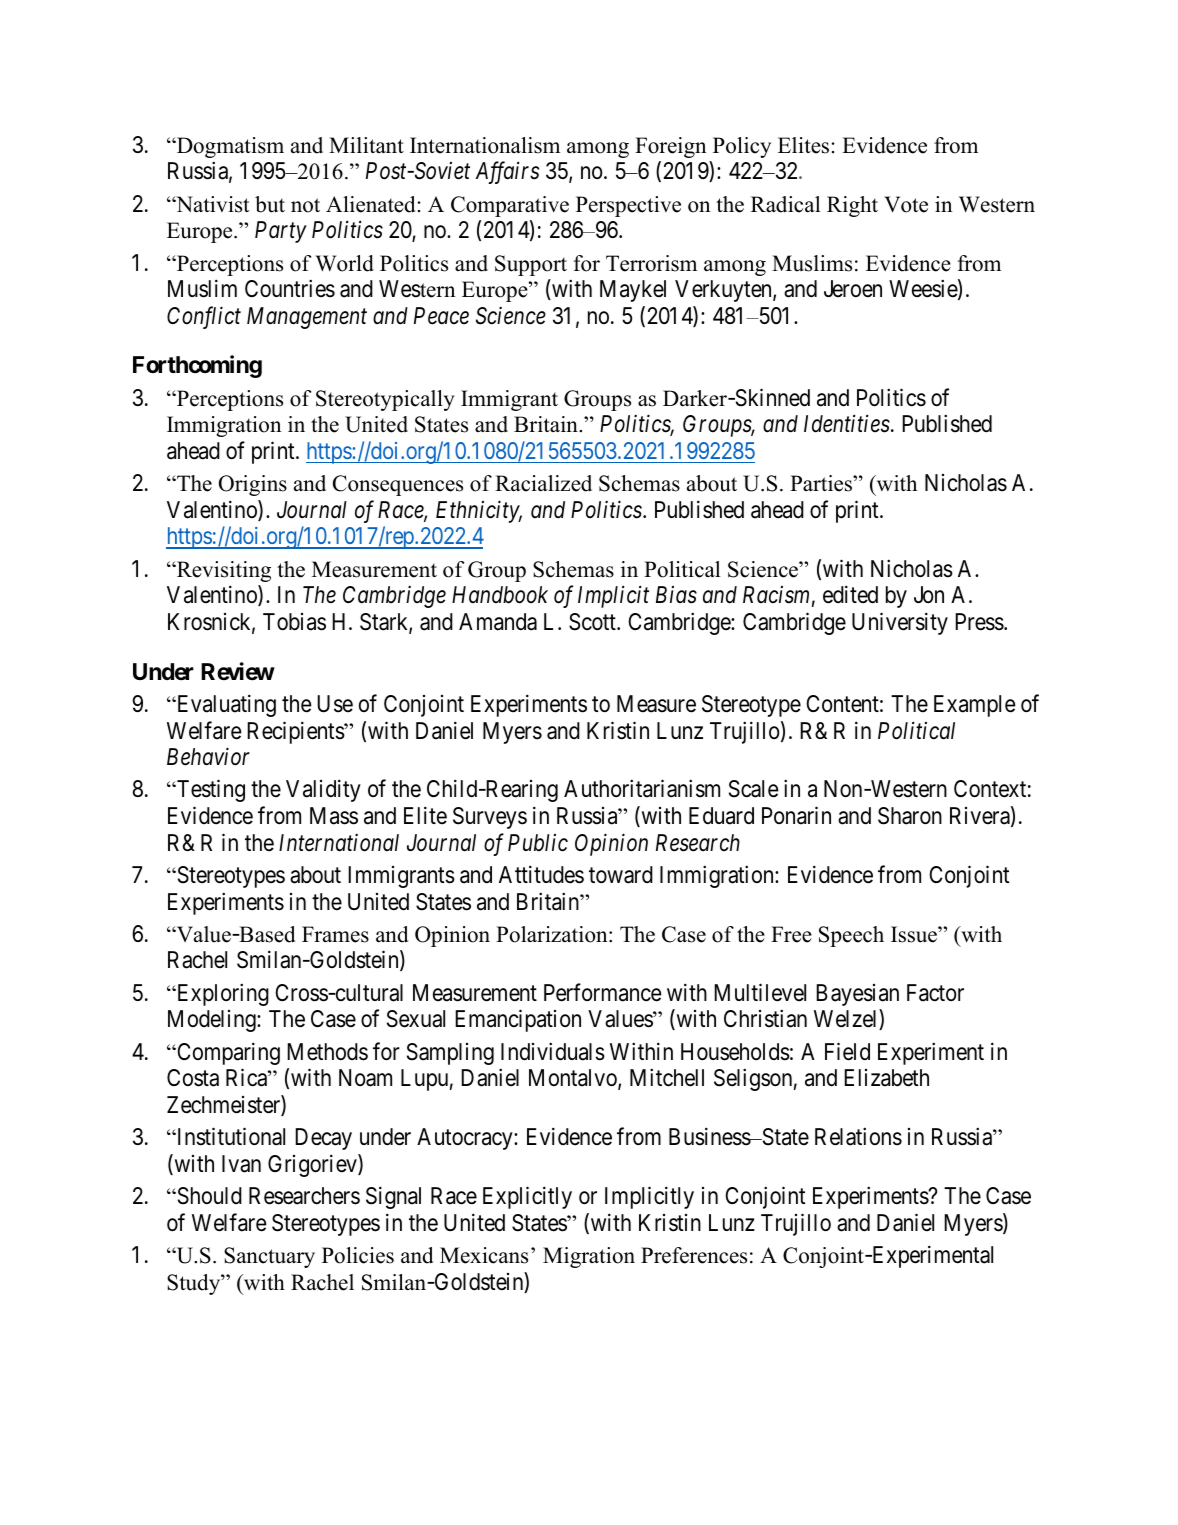  What do you see at coordinates (253, 485) in the page?
I see `Origins` at bounding box center [253, 485].
